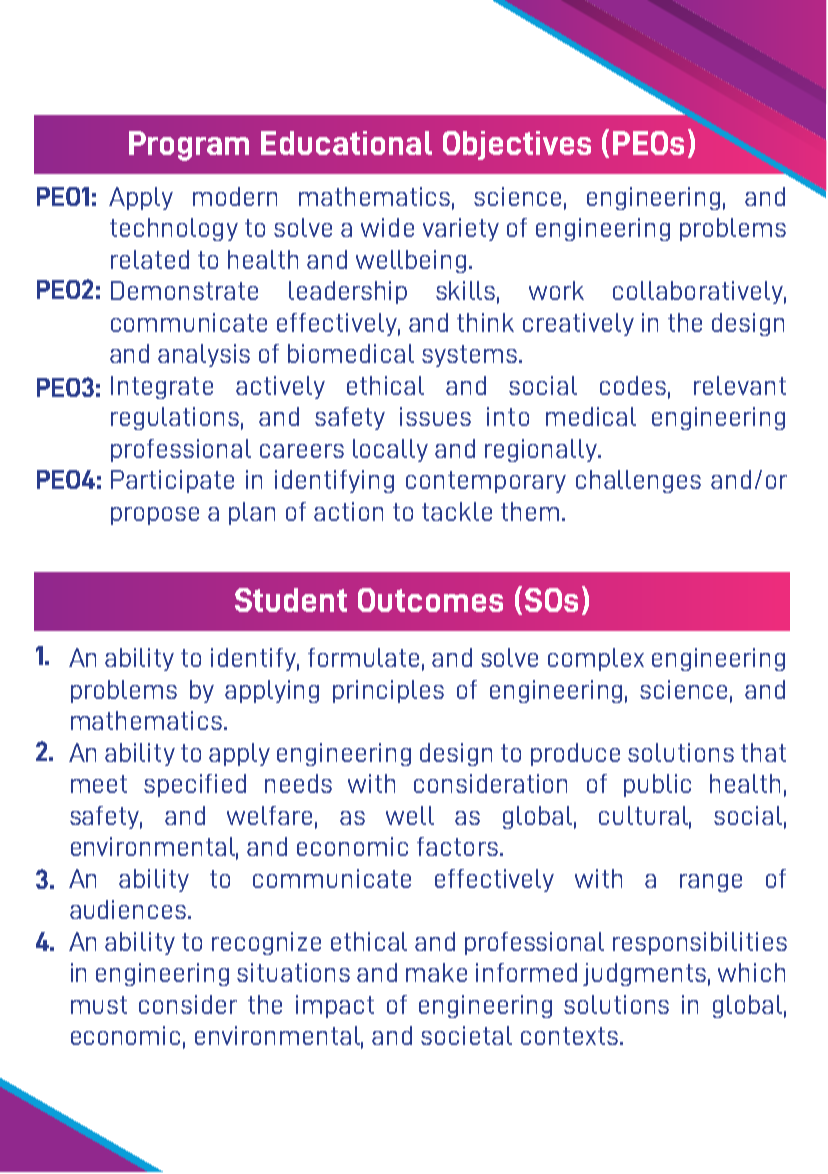 This page has width=828, height=1174. I want to click on which, so click(751, 972).
